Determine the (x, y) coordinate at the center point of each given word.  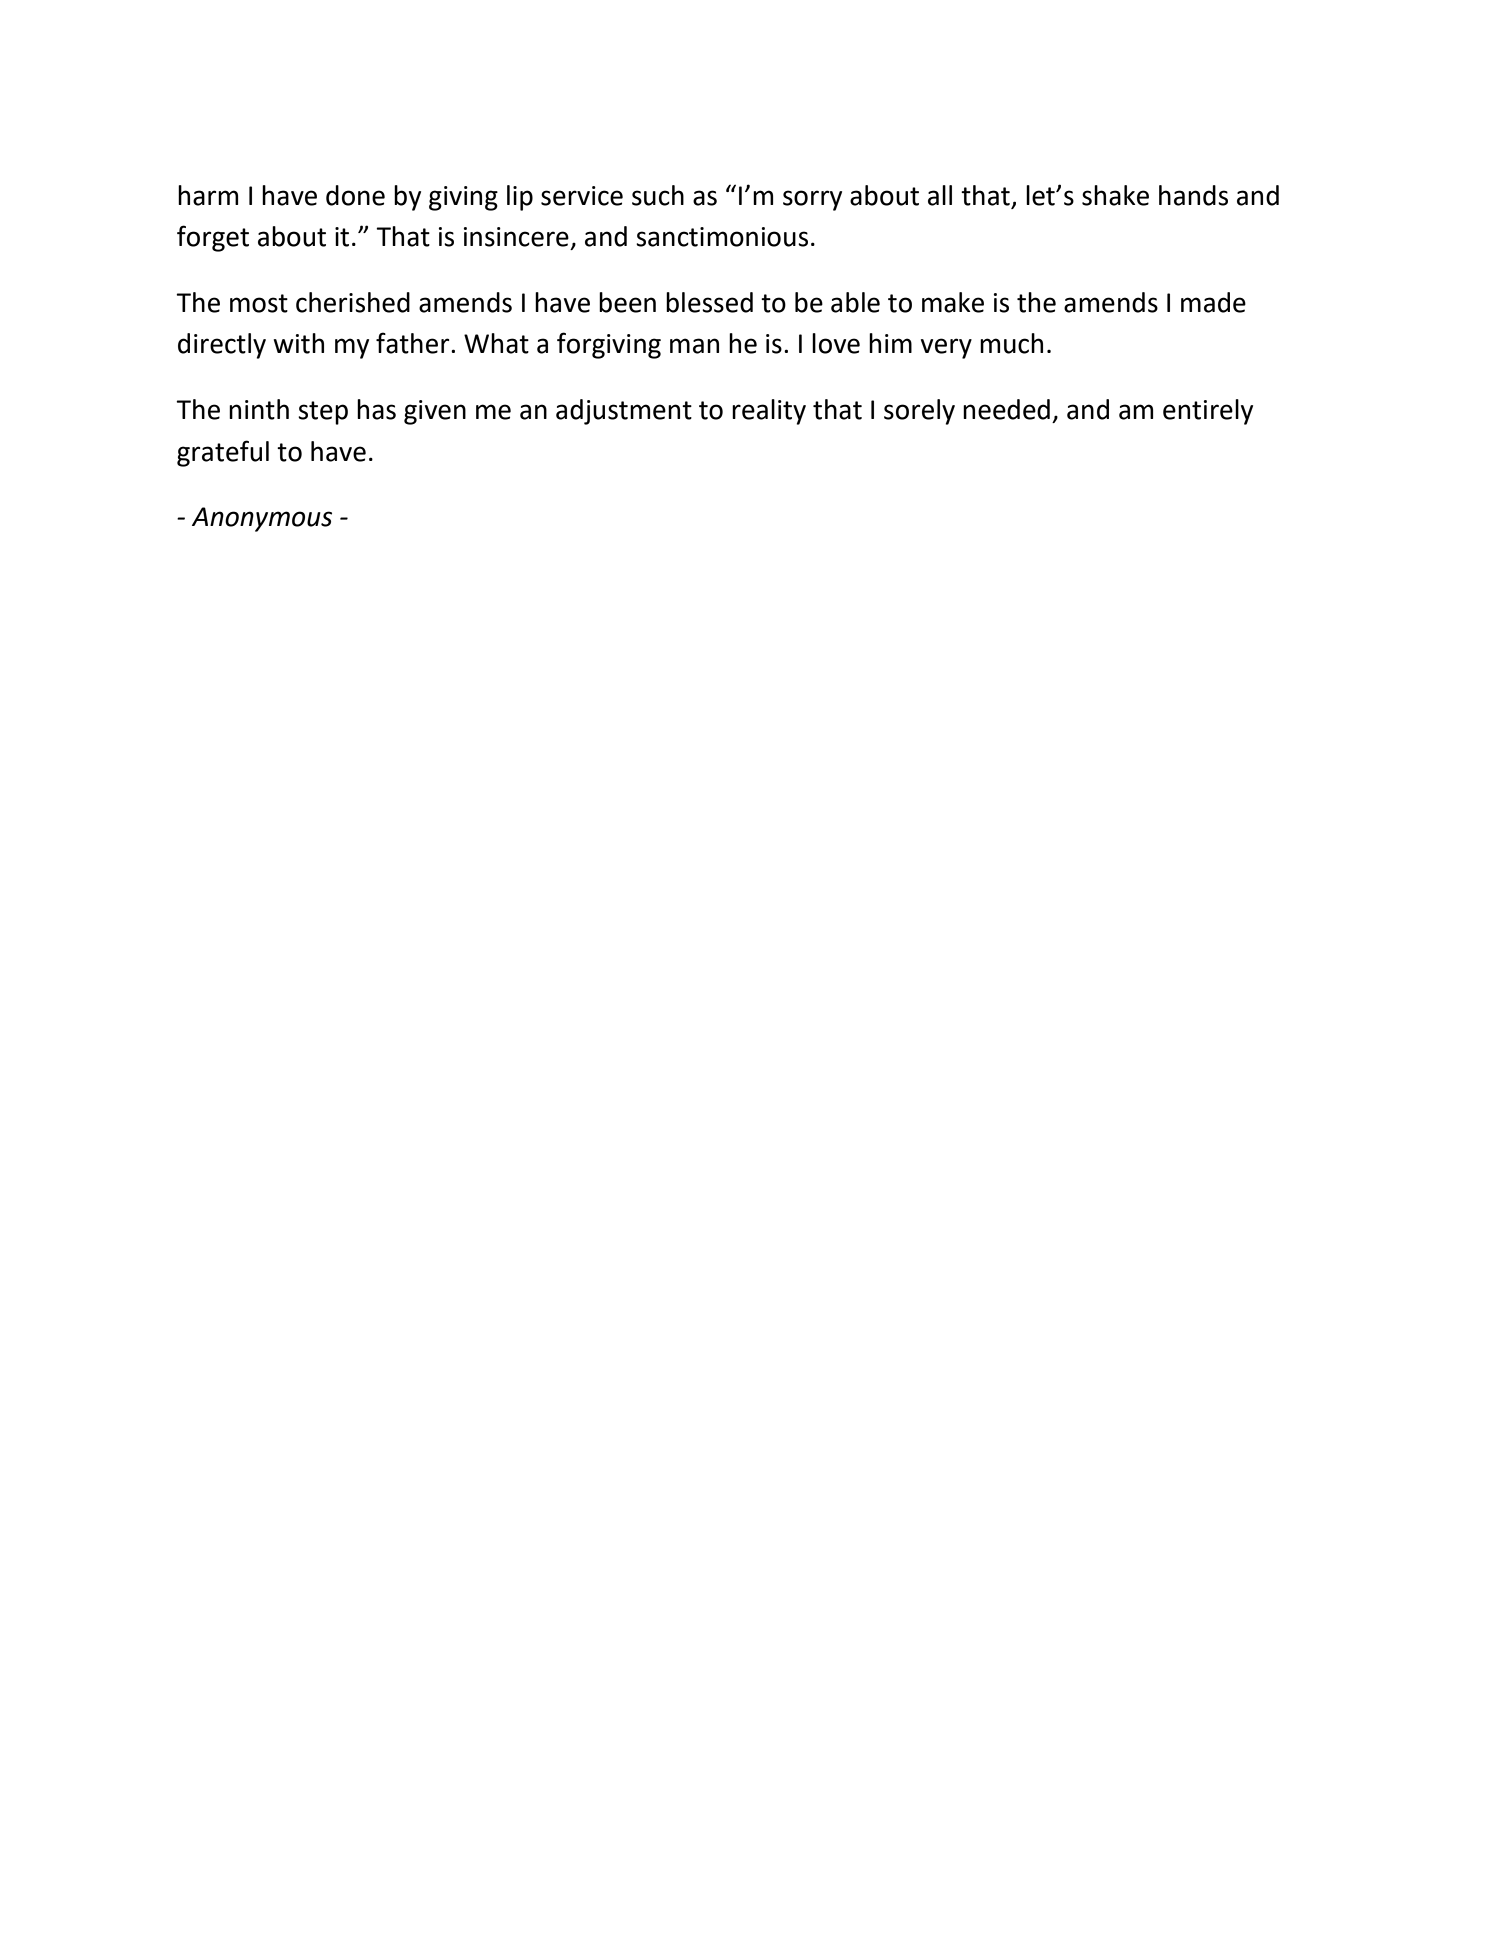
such (658, 195)
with (298, 343)
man (694, 346)
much (1011, 343)
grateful (223, 453)
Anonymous (262, 519)
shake (1115, 195)
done (355, 195)
